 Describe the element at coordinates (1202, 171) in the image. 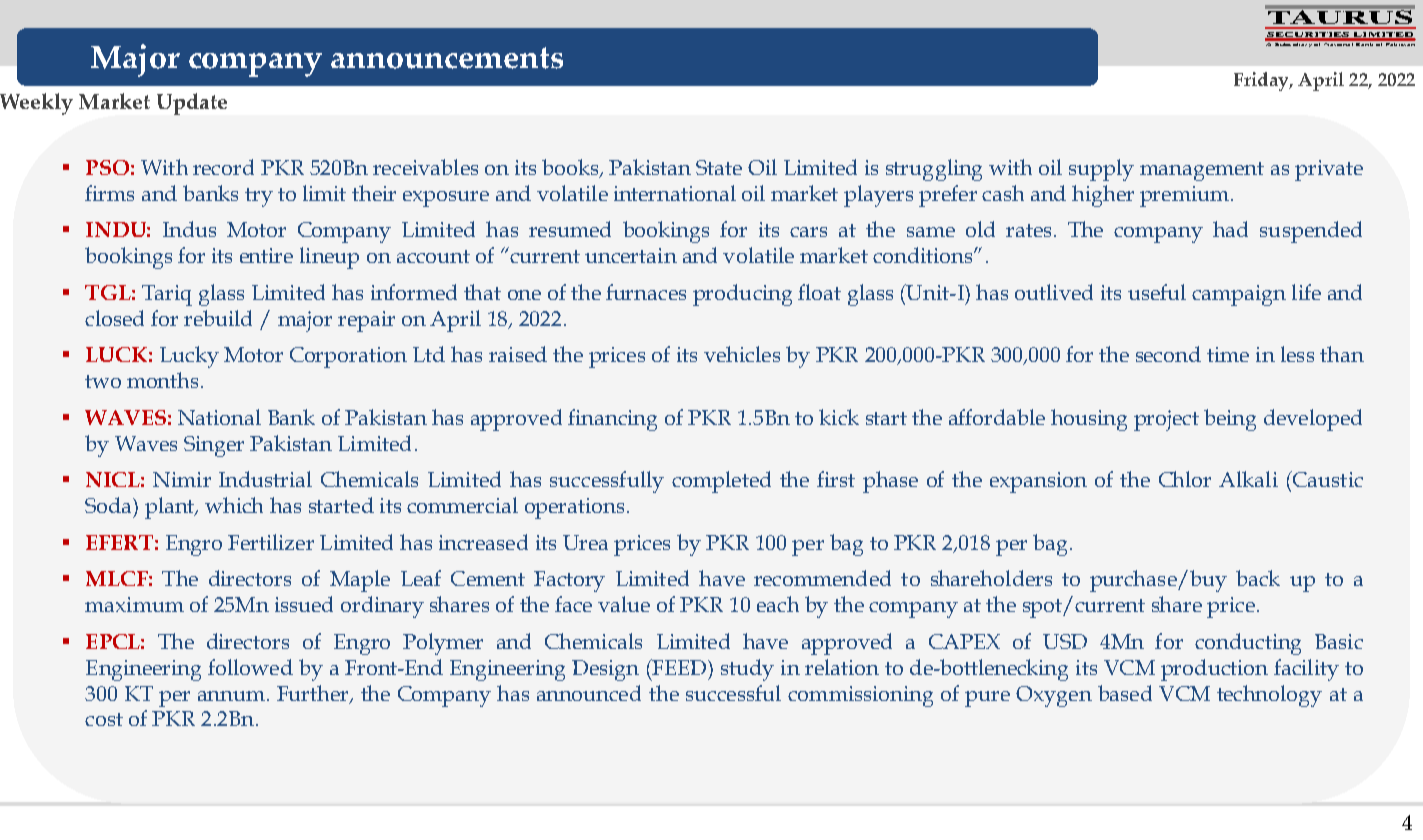

I see `management` at that location.
